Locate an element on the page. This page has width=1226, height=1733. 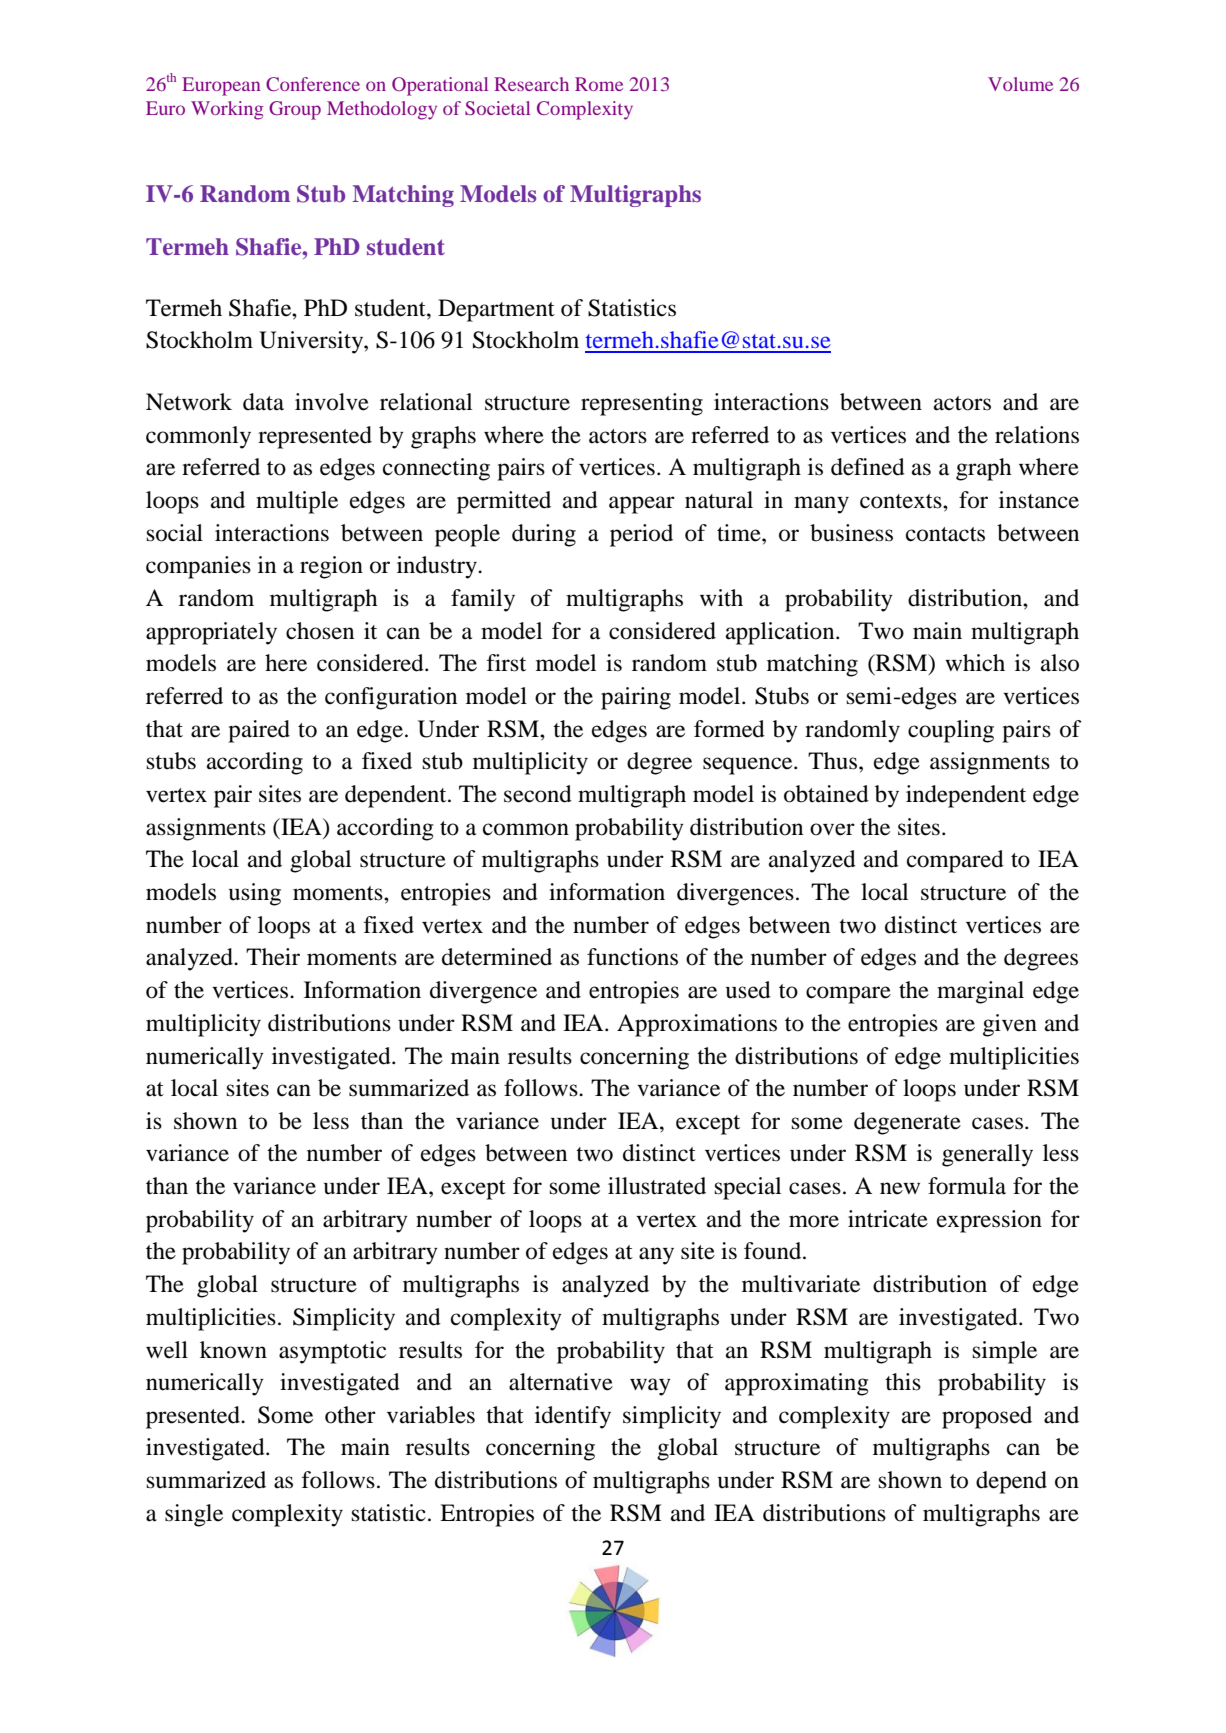
Volume is located at coordinates (1020, 84).
